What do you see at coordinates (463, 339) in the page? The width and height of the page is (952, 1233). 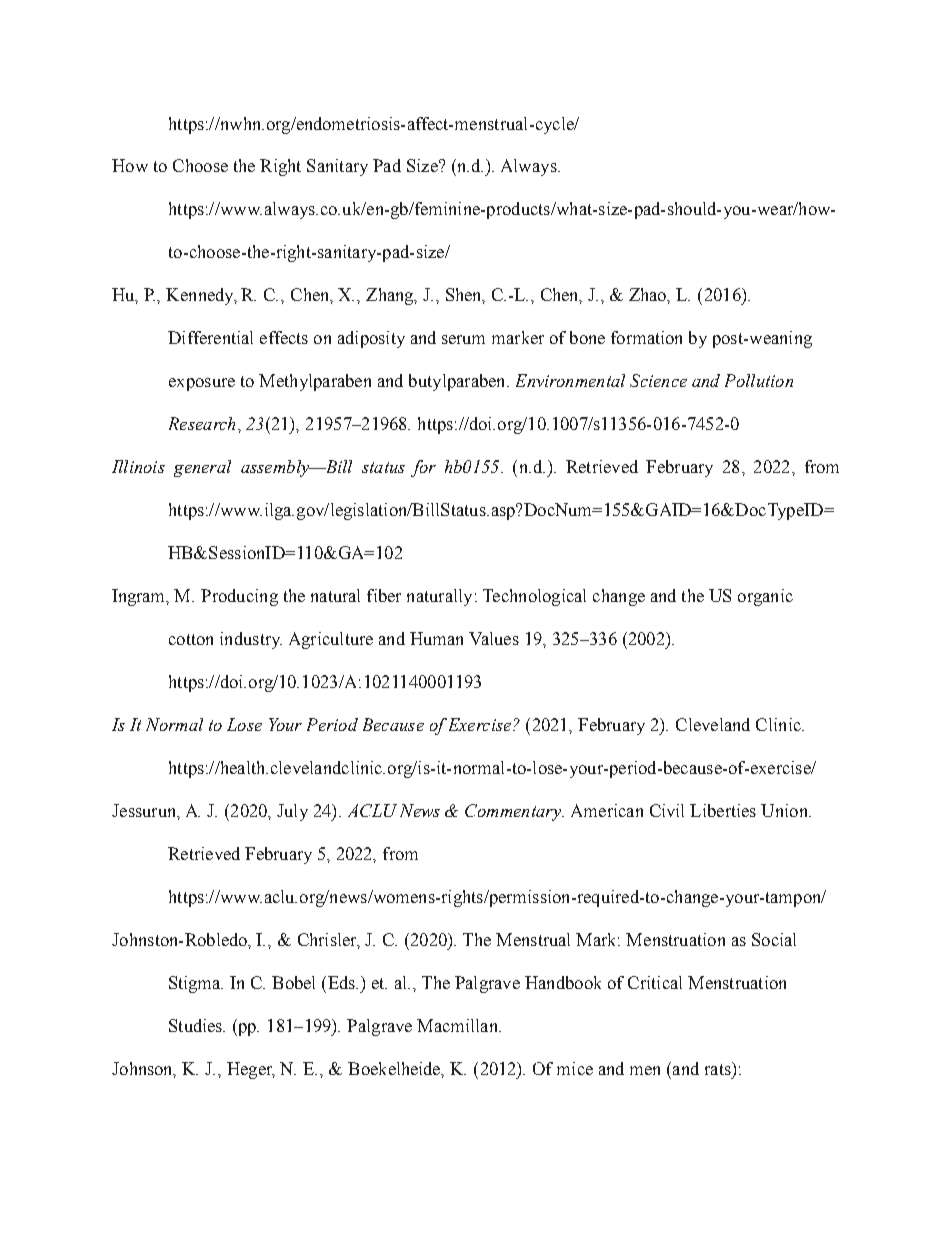 I see `serum` at bounding box center [463, 339].
